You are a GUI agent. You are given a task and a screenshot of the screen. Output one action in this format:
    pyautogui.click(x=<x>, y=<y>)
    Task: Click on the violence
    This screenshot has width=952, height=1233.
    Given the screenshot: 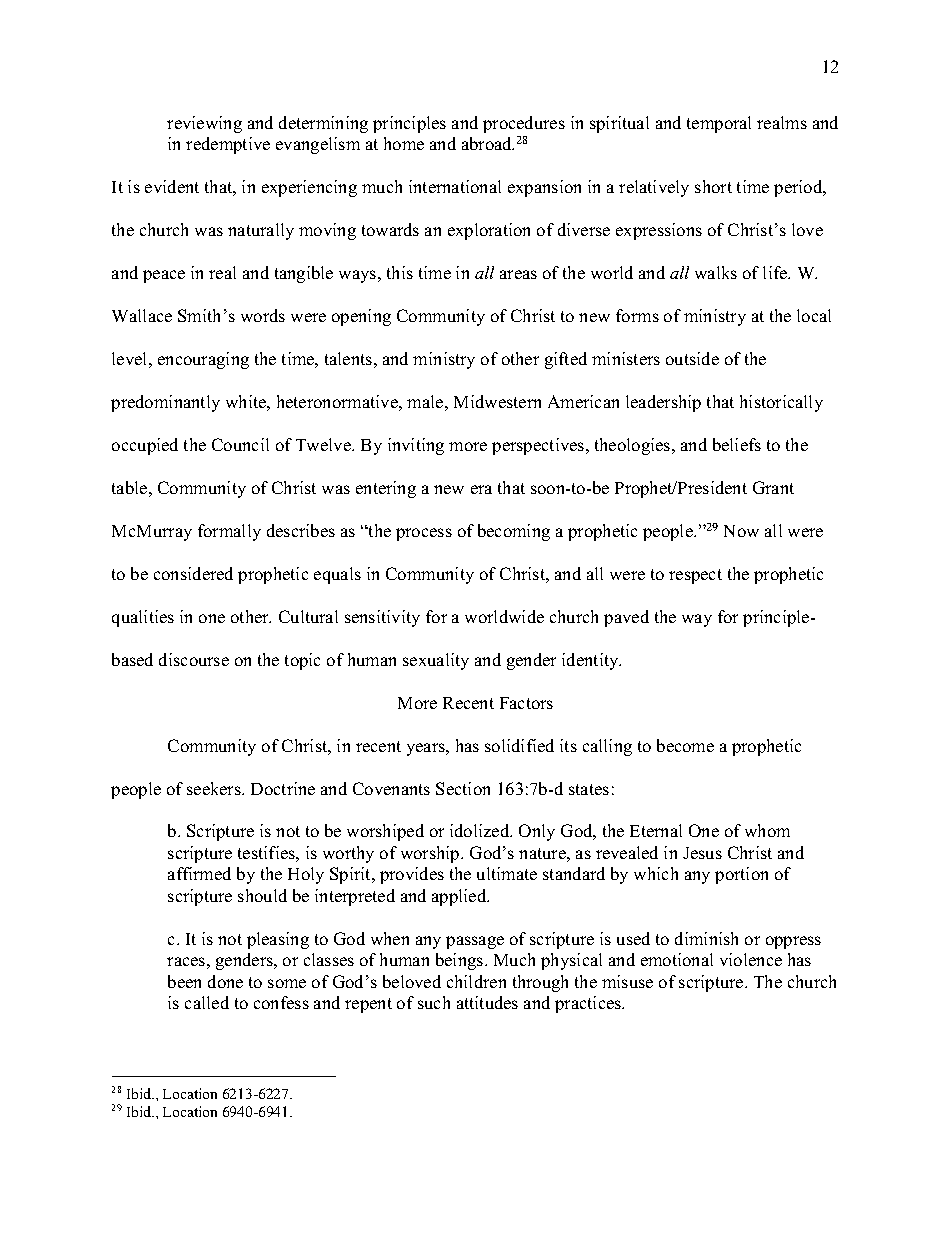 What is the action you would take?
    pyautogui.click(x=751, y=959)
